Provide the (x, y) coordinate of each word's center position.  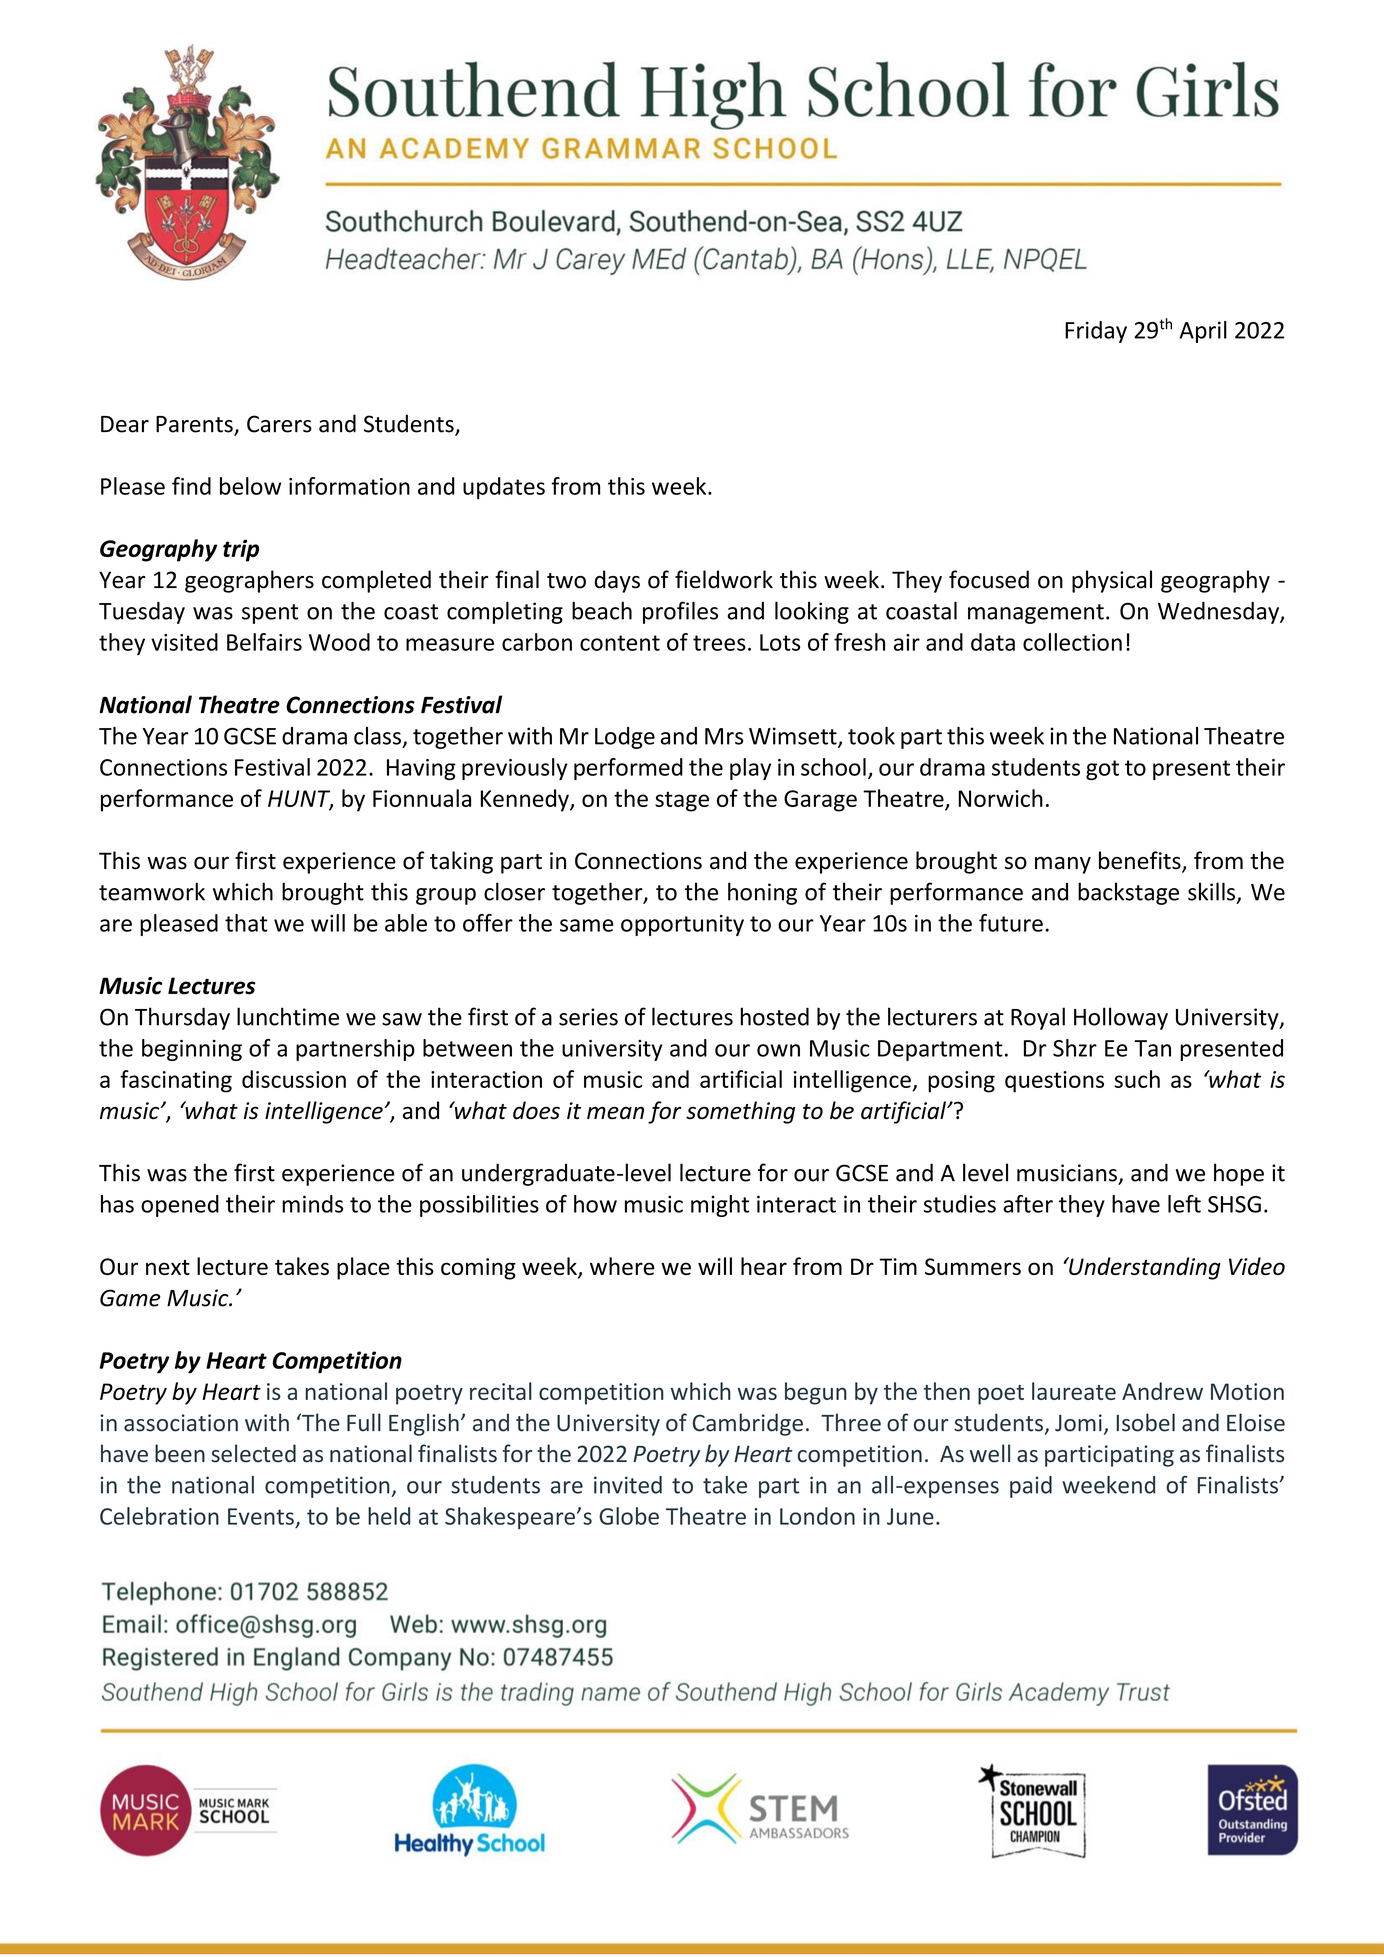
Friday (1096, 332)
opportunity (682, 925)
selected (253, 1453)
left (1184, 1204)
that (246, 923)
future (1011, 923)
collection (1072, 642)
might (720, 1206)
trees (719, 643)
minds (312, 1204)
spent (270, 614)
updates (504, 488)
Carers (279, 424)
